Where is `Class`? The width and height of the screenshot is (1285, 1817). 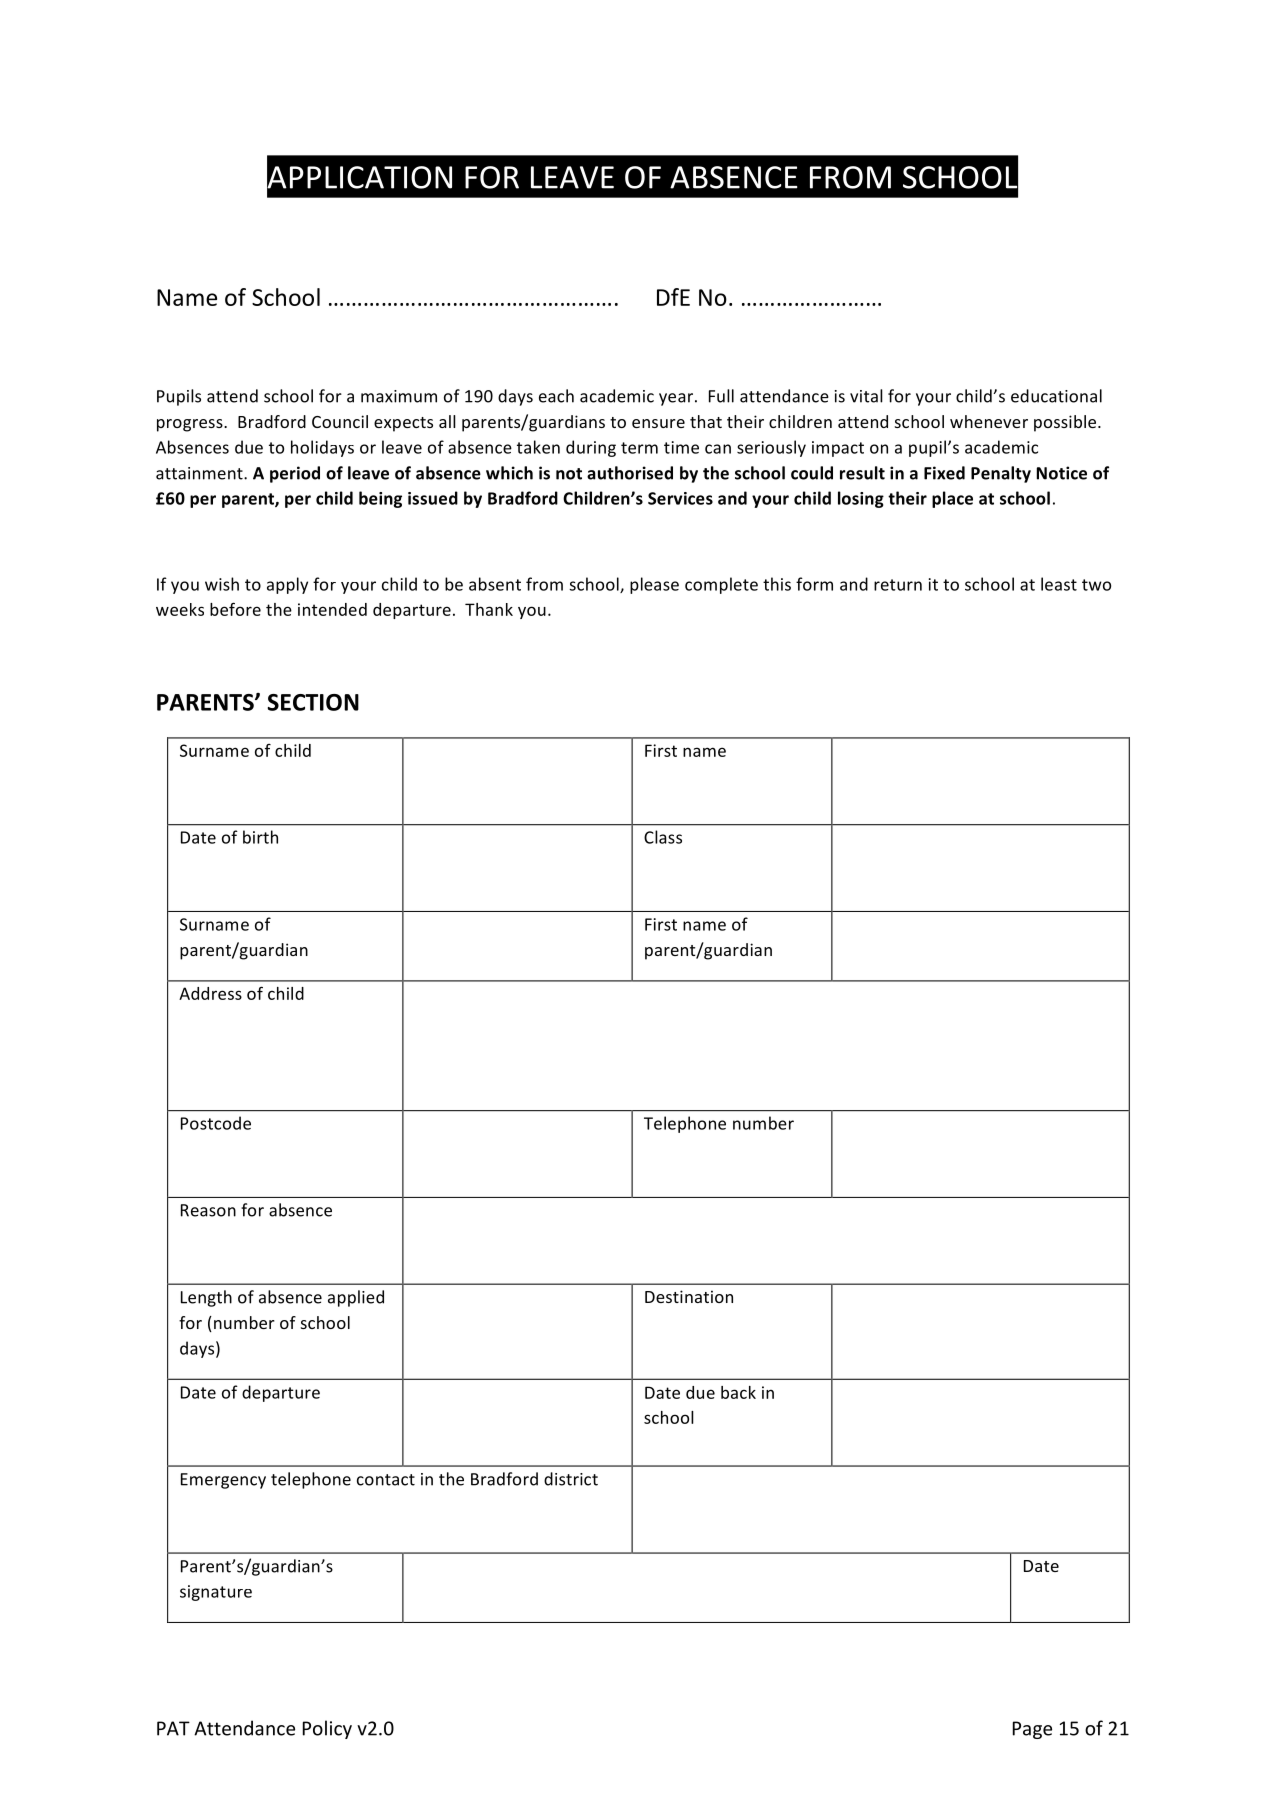
Class is located at coordinates (663, 837).
